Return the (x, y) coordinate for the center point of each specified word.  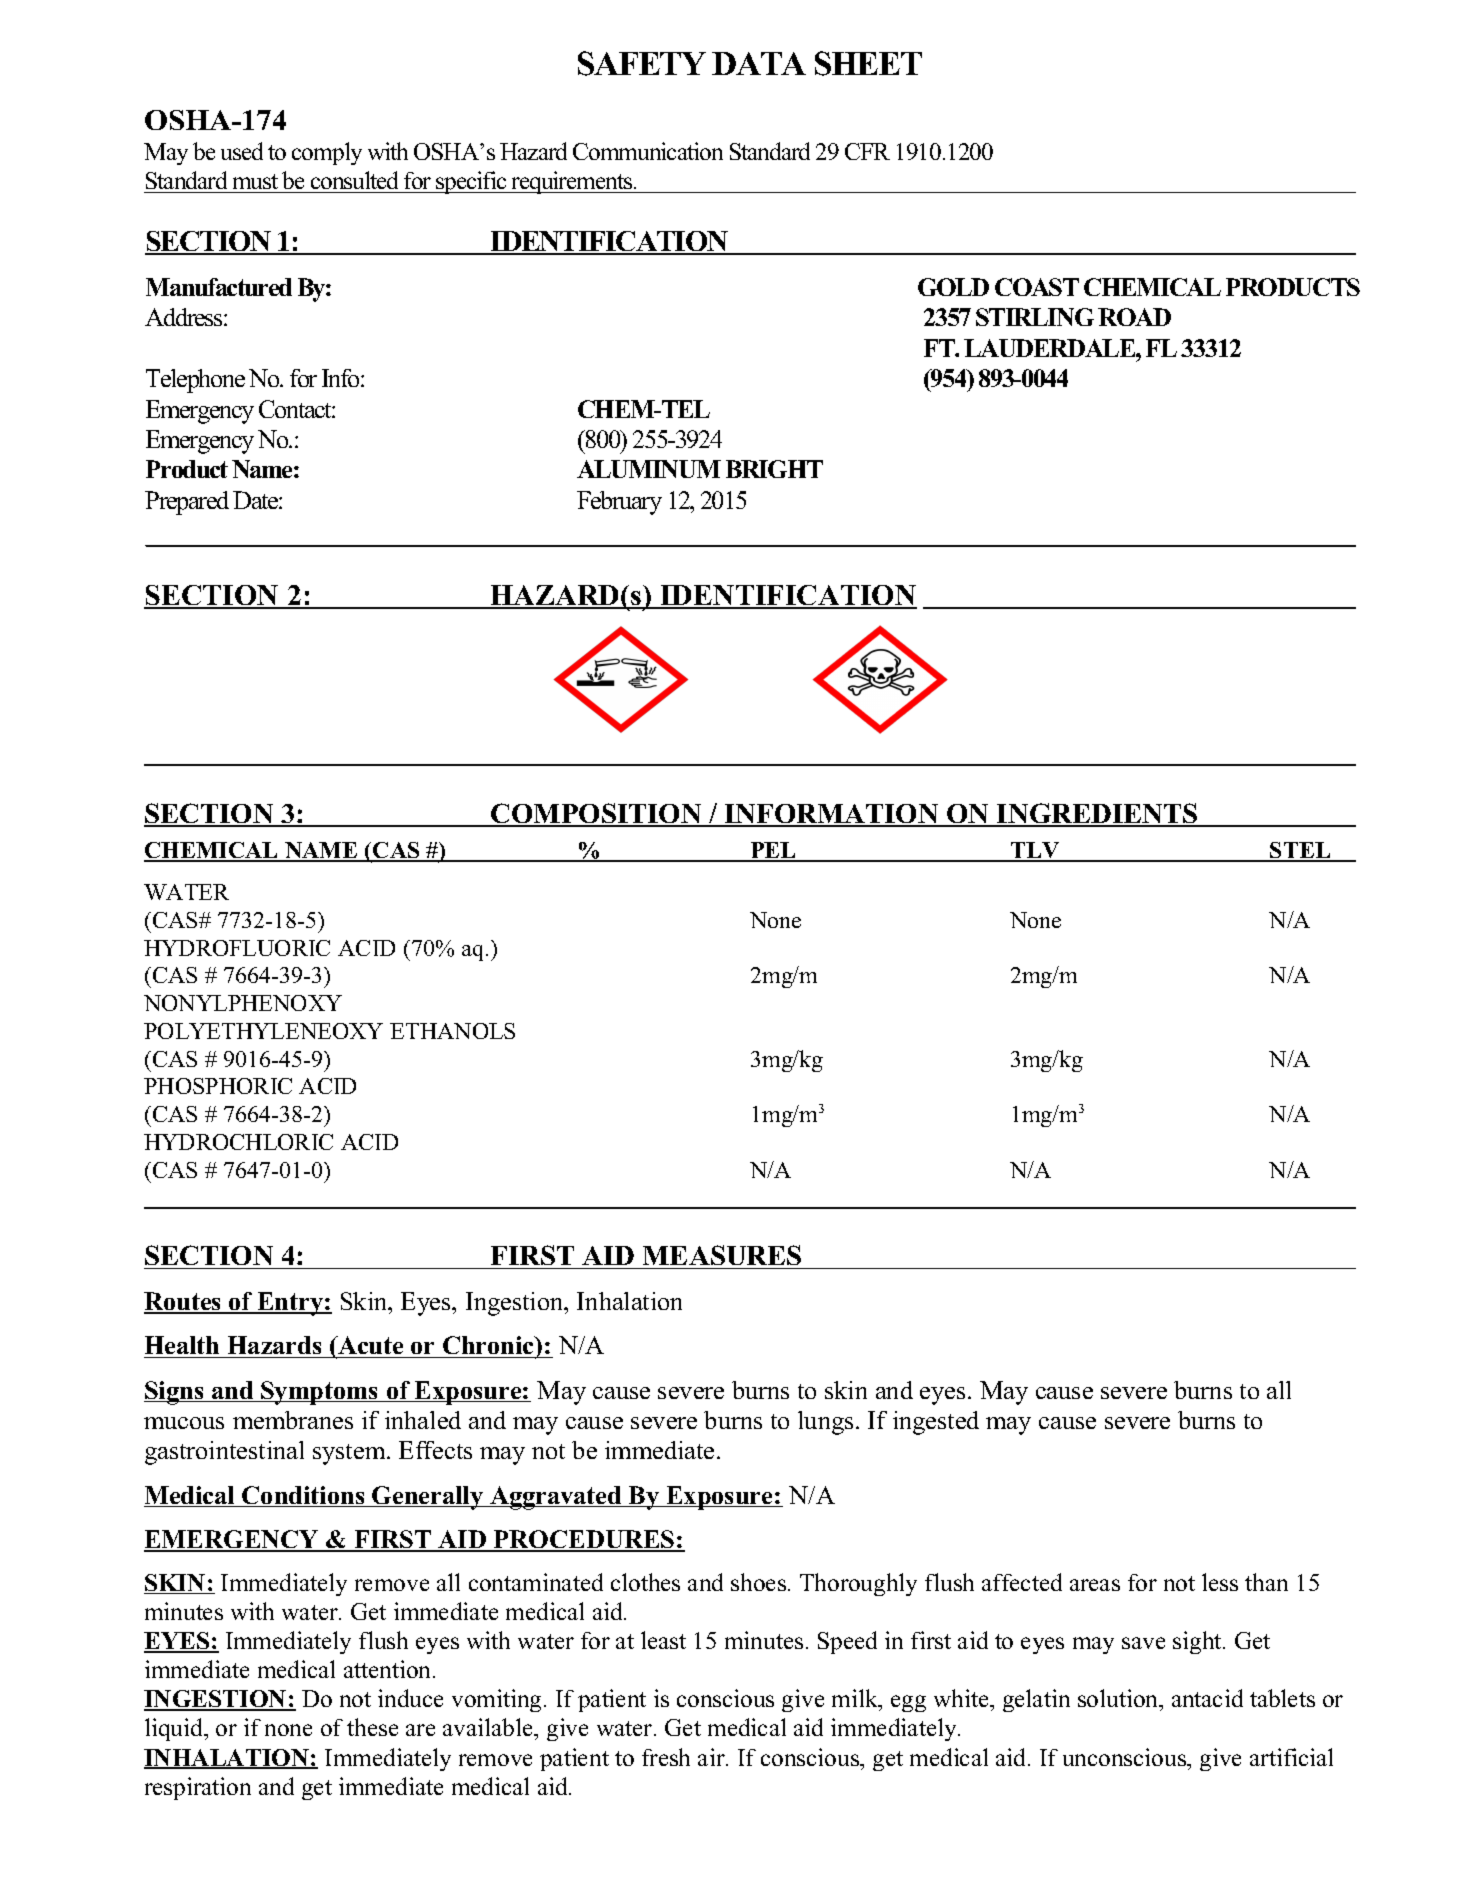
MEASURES (722, 1257)
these (372, 1727)
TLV (1035, 852)
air (712, 1757)
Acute (371, 1347)
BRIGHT (774, 469)
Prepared (187, 503)
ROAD (1134, 317)
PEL (774, 851)
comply (327, 153)
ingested (936, 1423)
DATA (759, 63)
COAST (1037, 287)
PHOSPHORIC (218, 1086)
